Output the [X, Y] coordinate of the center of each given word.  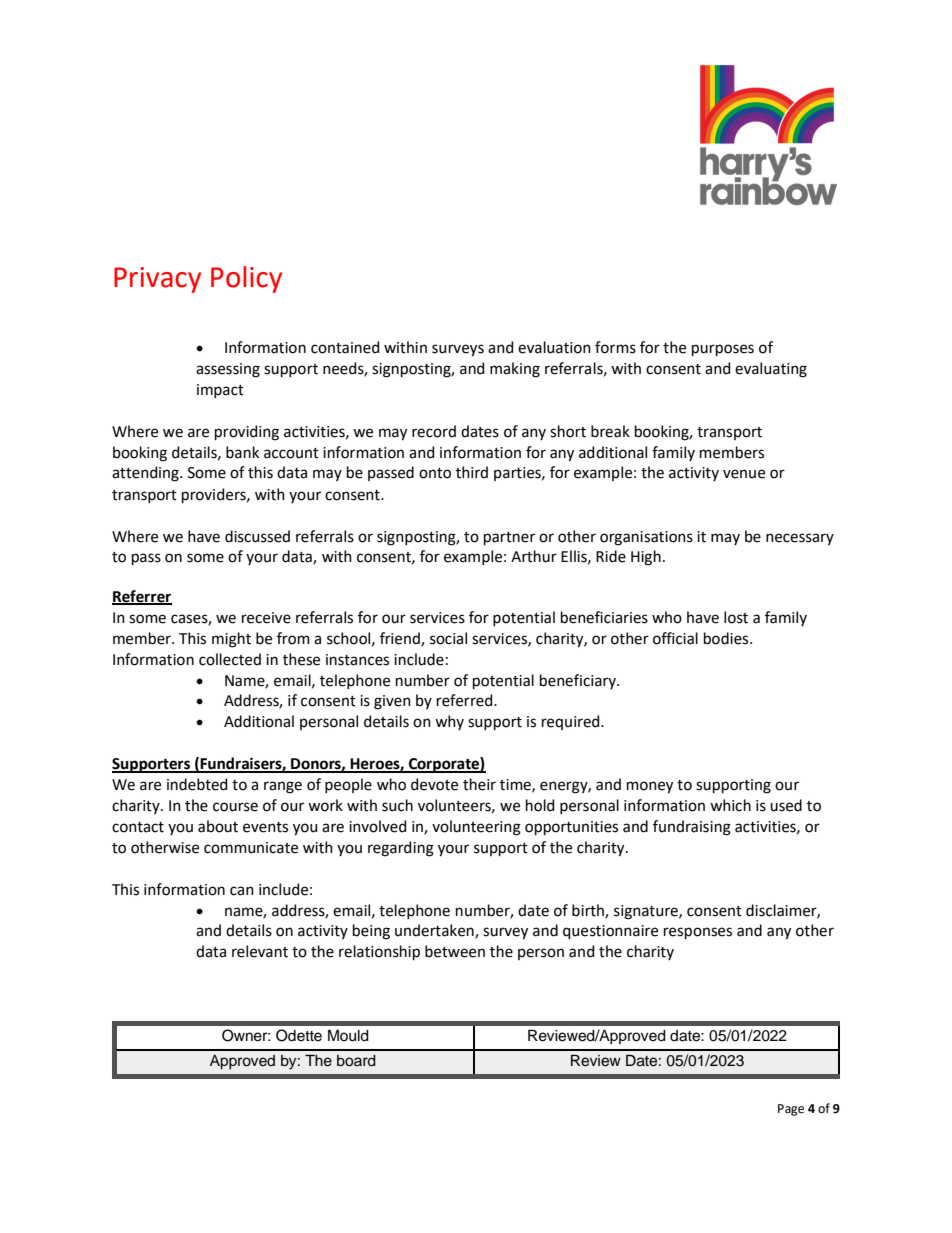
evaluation [554, 347]
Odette [299, 1035]
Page [791, 1110]
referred [466, 700]
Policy [246, 279]
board [356, 1061]
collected [230, 659]
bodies [727, 638]
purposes [723, 350]
